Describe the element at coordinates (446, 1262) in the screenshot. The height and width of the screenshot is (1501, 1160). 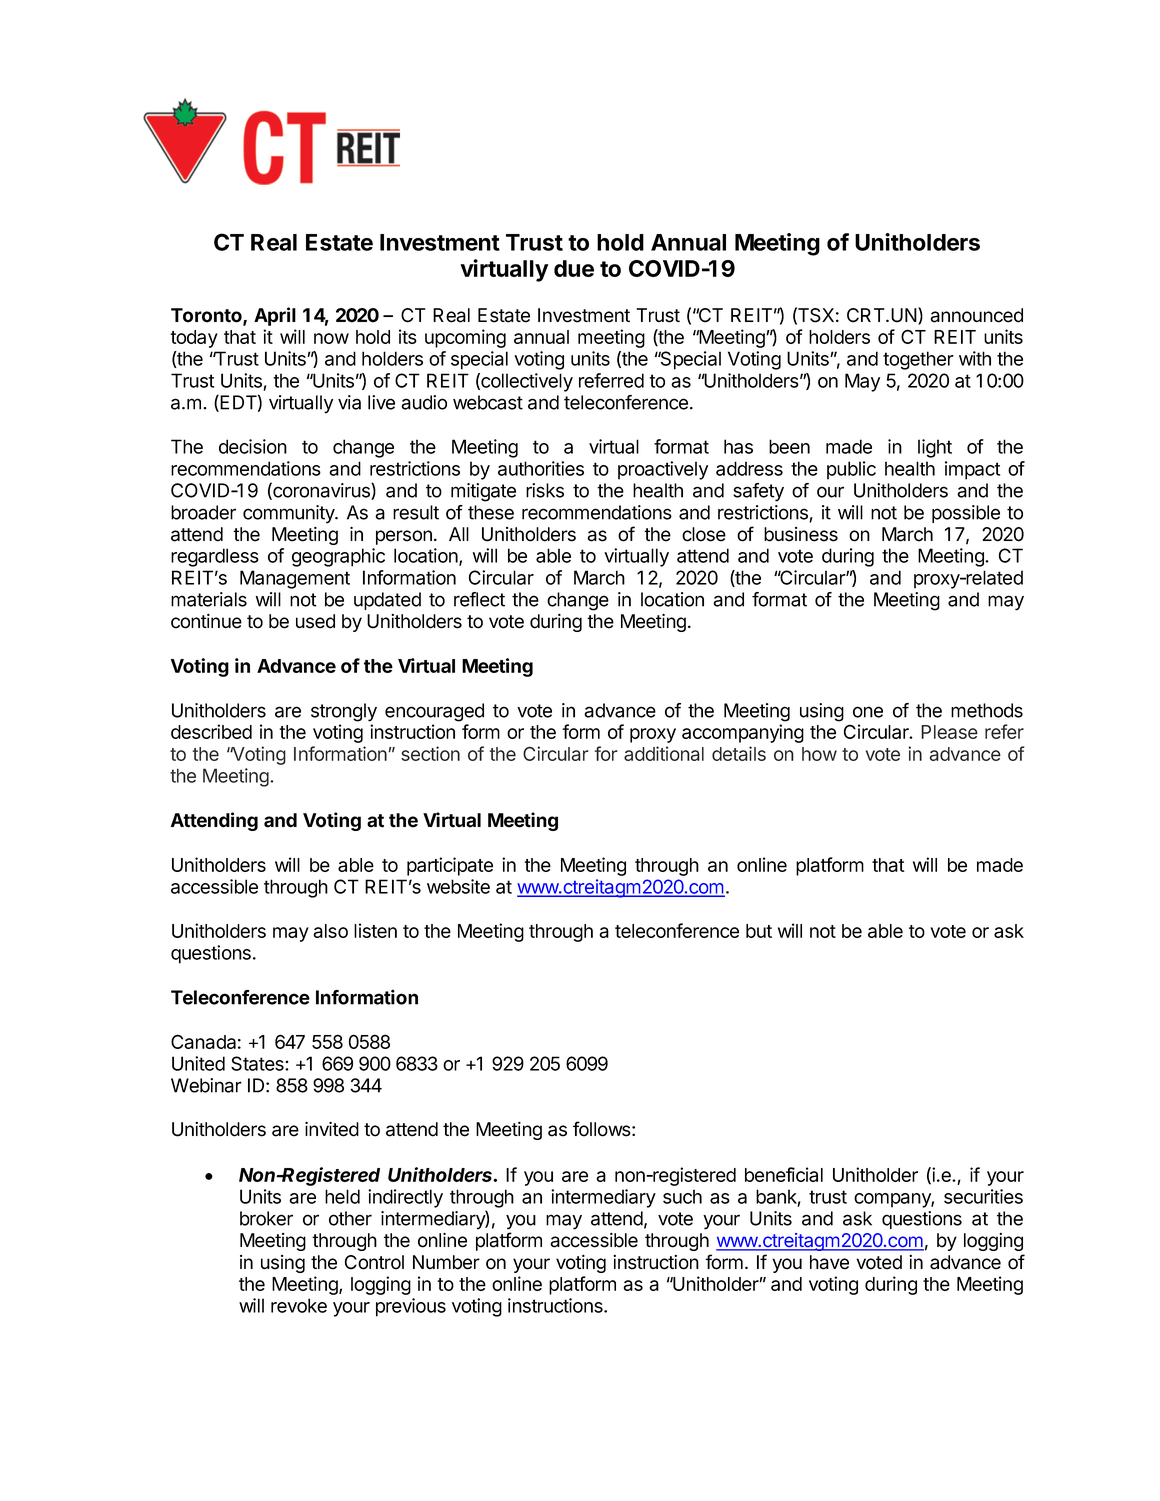
I see `Number` at that location.
